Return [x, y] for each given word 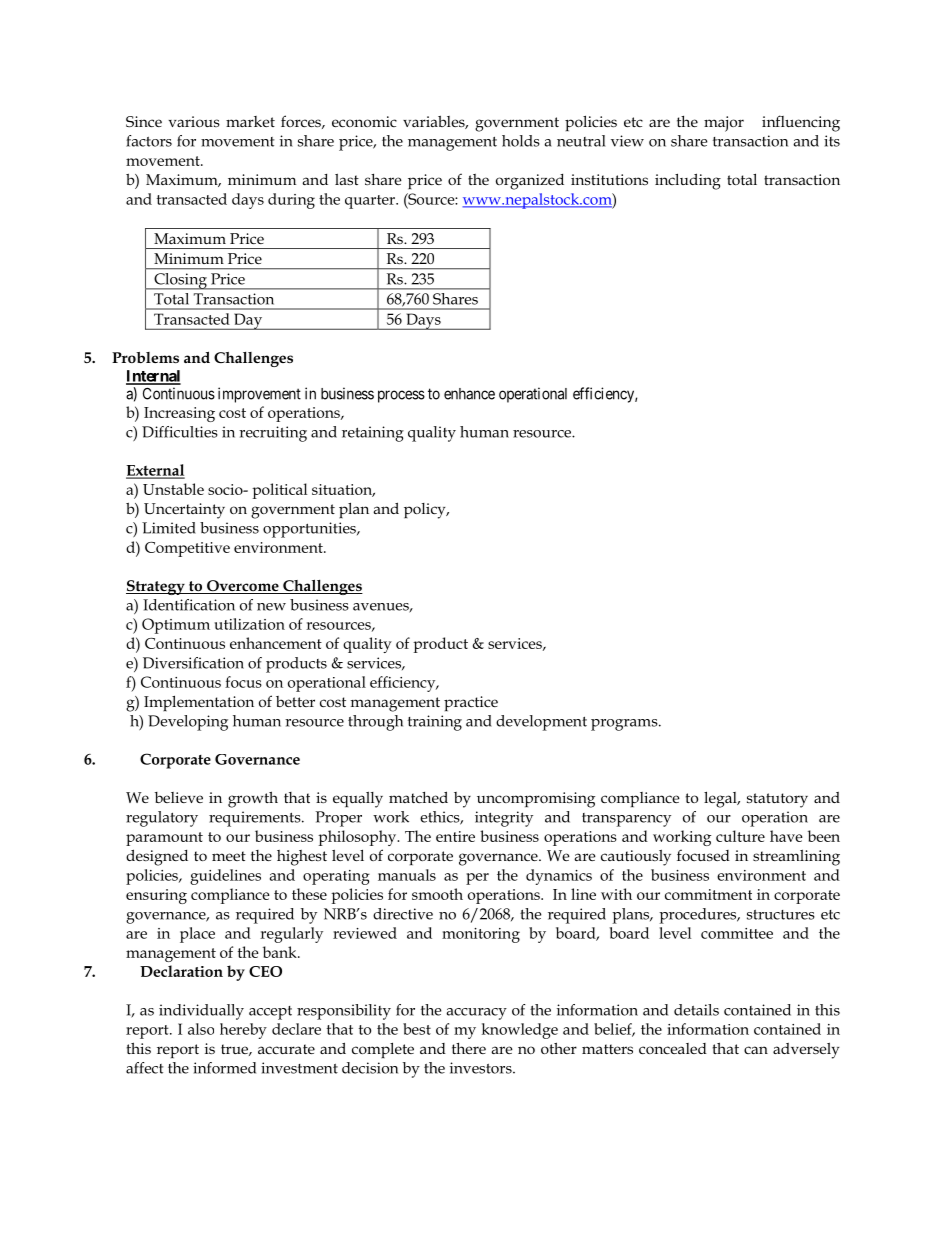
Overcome [243, 587]
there [469, 1048]
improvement [259, 395]
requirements [256, 819]
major [724, 124]
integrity [504, 819]
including [688, 181]
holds [521, 141]
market [250, 121]
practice [471, 703]
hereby [243, 1031]
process [401, 396]
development [541, 723]
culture [740, 836]
